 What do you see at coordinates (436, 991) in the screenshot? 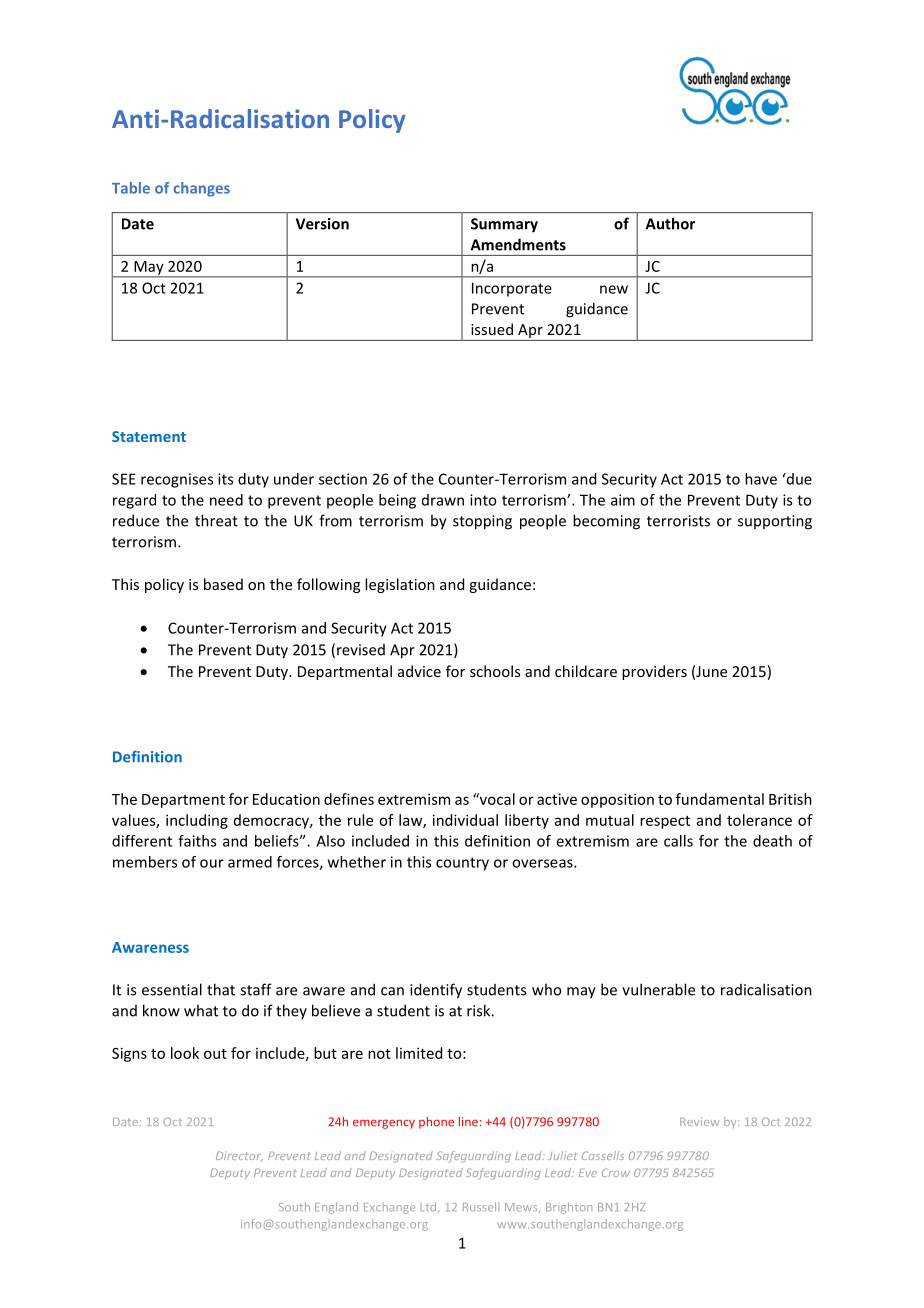
I see `identify` at bounding box center [436, 991].
